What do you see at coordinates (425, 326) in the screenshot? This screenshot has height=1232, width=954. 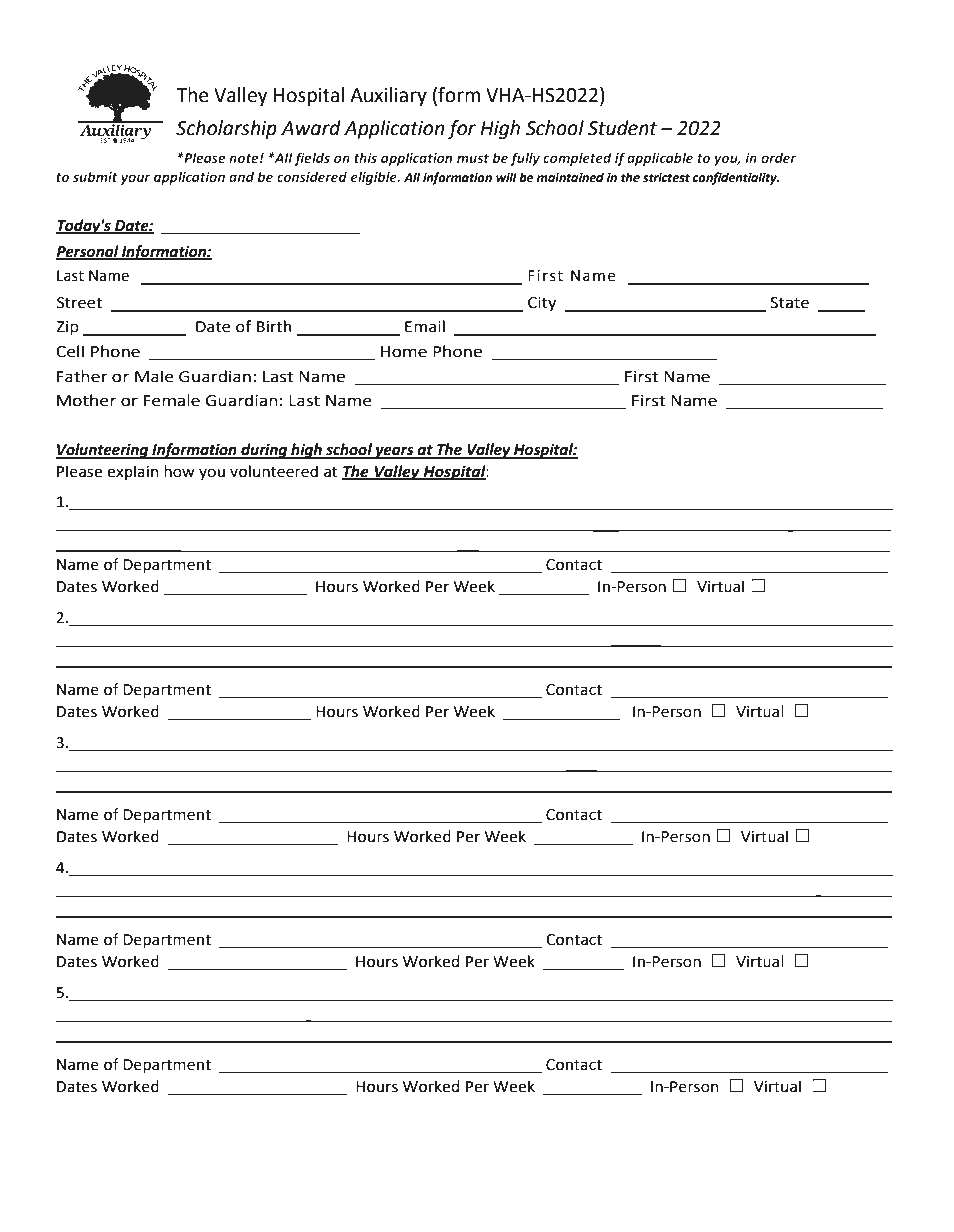 I see `Email` at bounding box center [425, 326].
